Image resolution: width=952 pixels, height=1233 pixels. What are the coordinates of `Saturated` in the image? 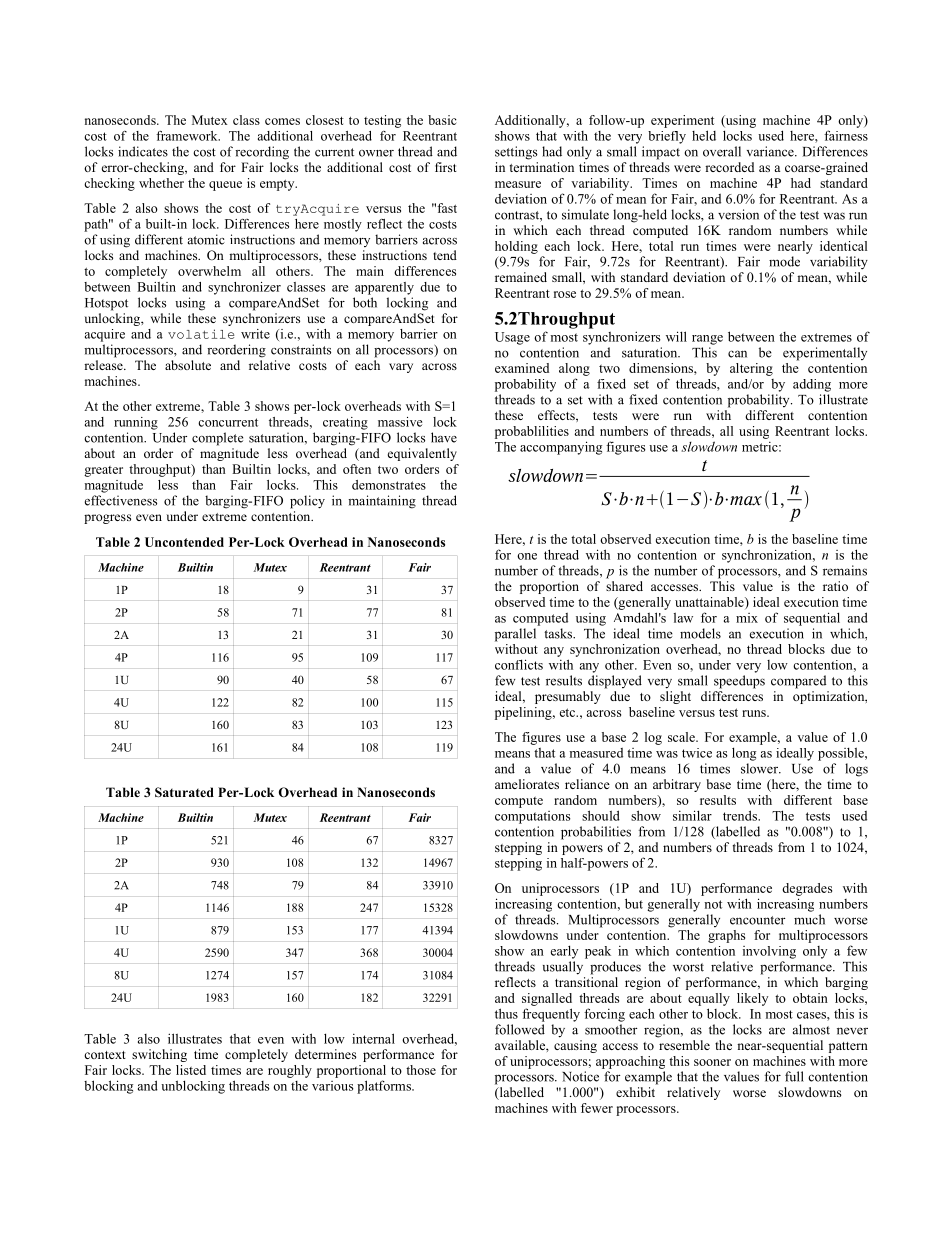 It's located at (184, 792).
